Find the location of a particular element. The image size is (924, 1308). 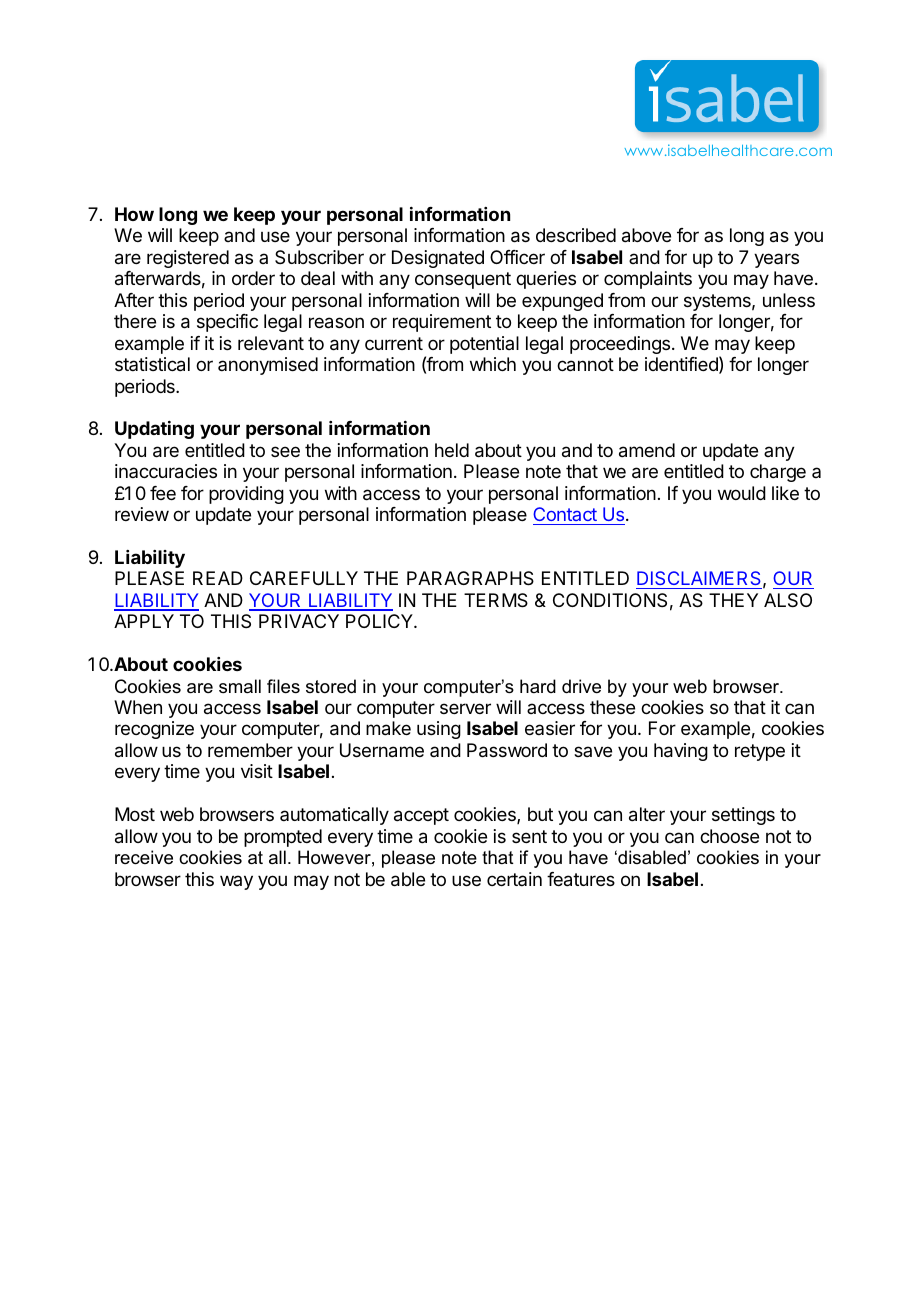

years is located at coordinates (776, 260).
